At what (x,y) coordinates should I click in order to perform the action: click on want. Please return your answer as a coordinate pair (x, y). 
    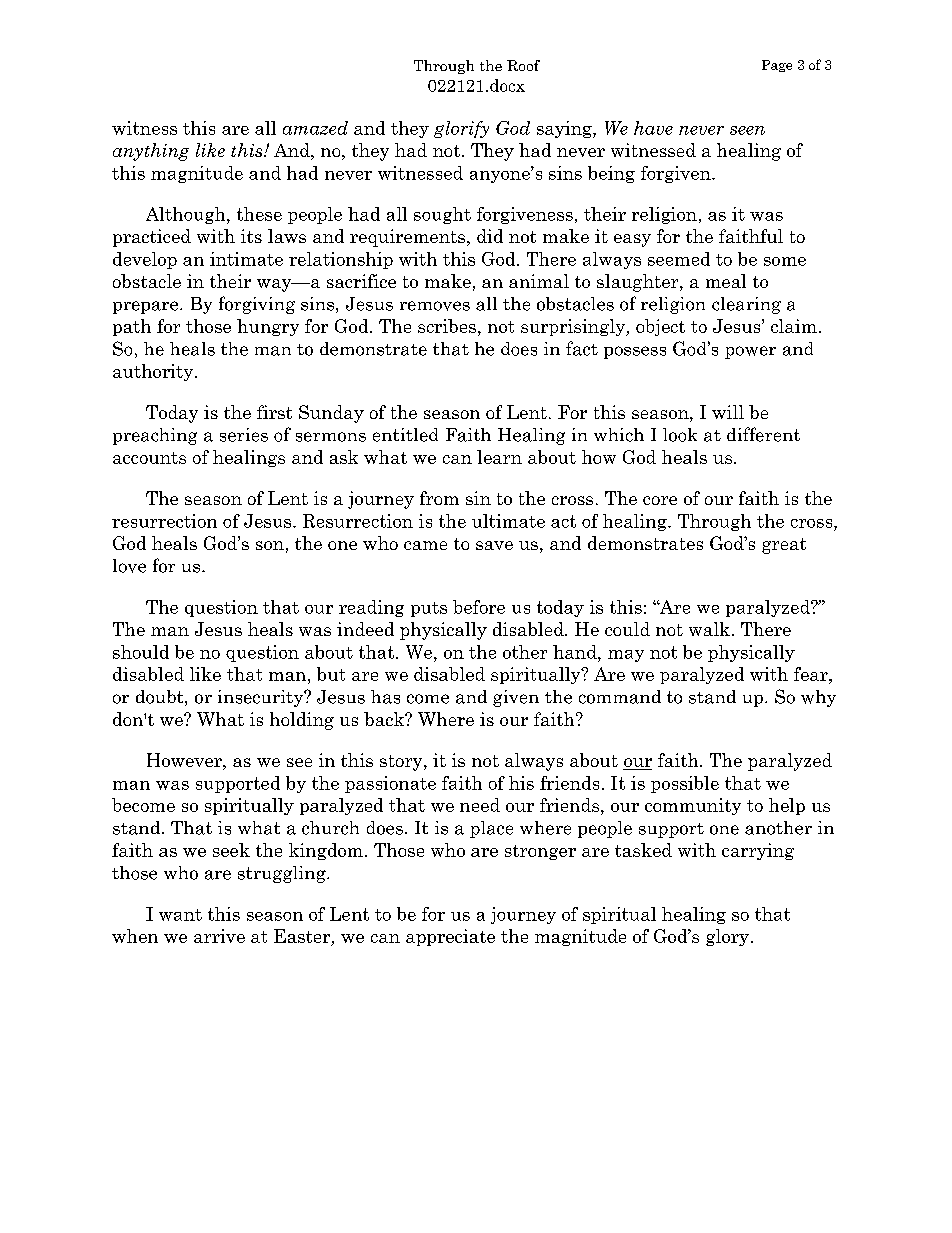
    Looking at the image, I should click on (180, 915).
